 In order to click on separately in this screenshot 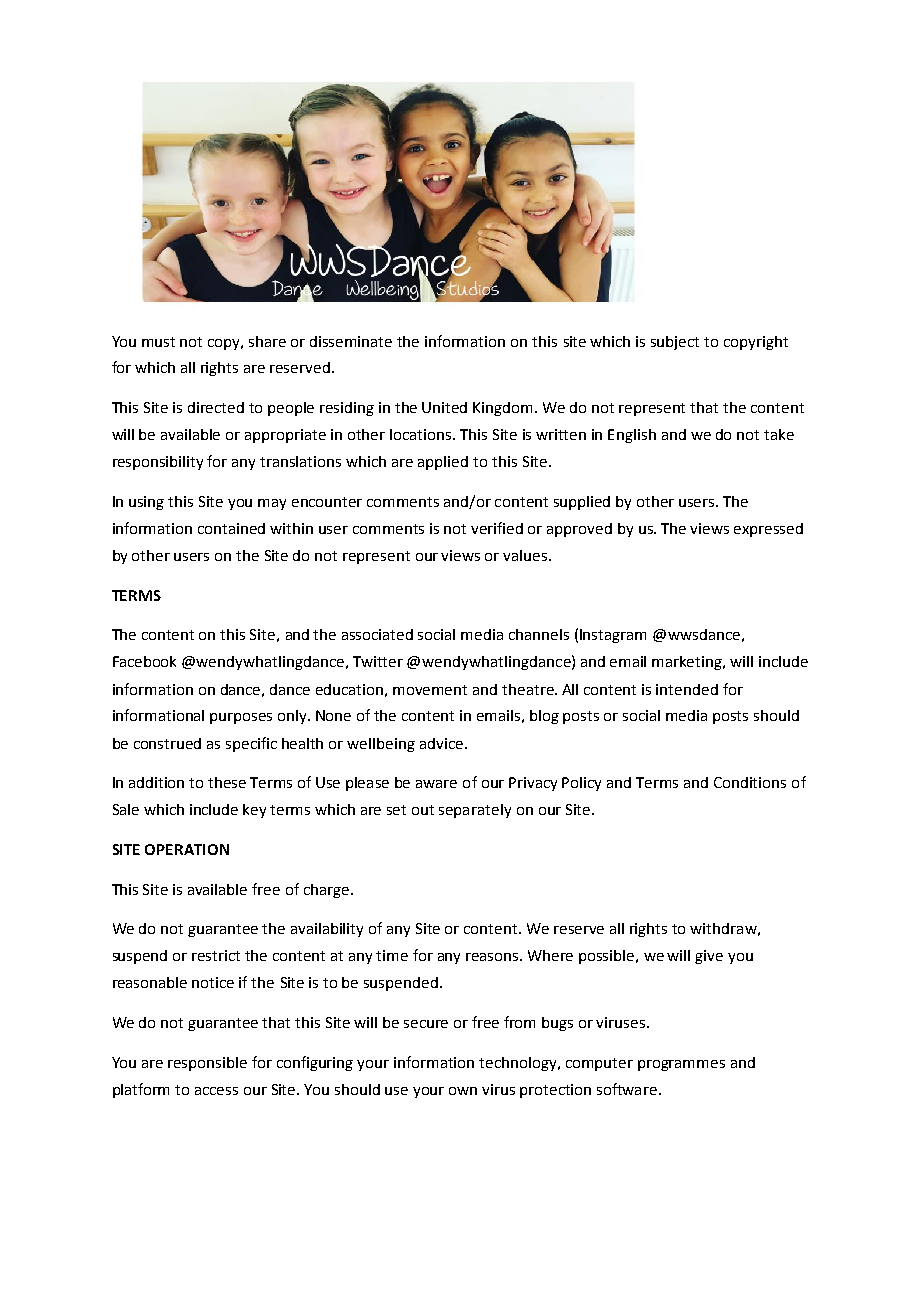, I will do `click(475, 811)`.
